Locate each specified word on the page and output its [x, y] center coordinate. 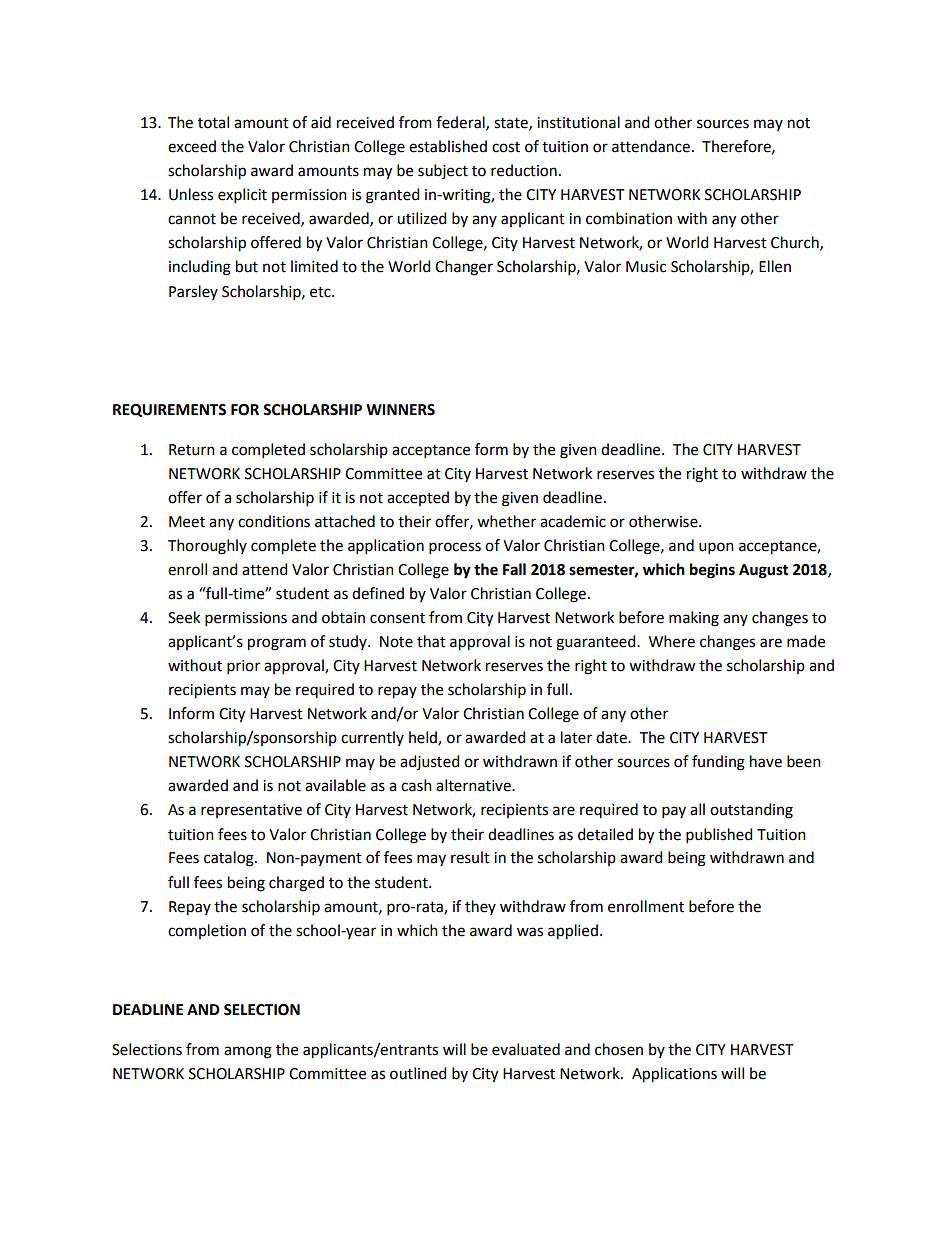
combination [629, 218]
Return [192, 450]
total [213, 122]
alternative [474, 785]
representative [251, 811]
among [248, 1052]
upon [716, 548]
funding [718, 763]
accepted [418, 498]
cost [506, 147]
